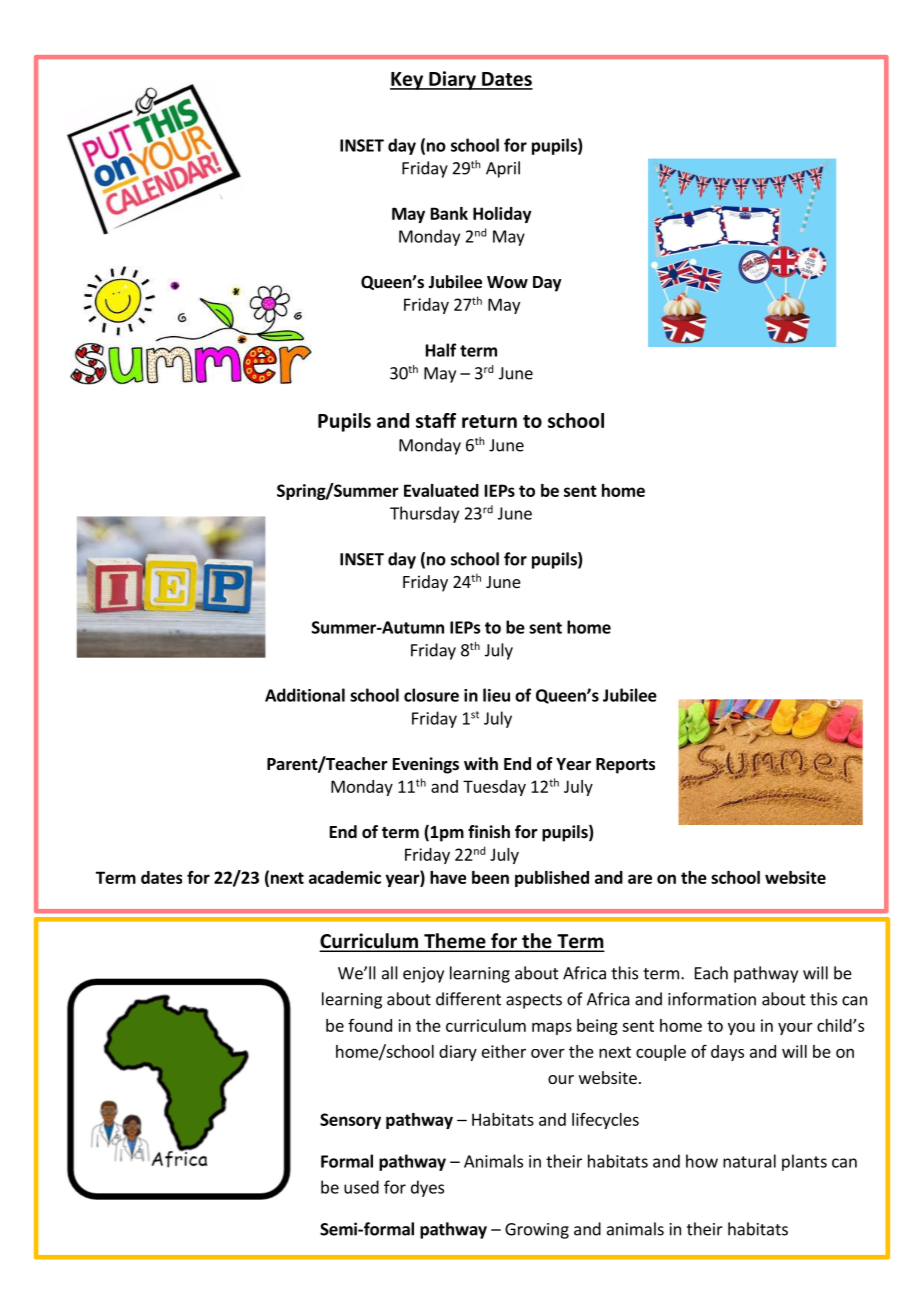 The width and height of the screenshot is (924, 1308). What do you see at coordinates (305, 695) in the screenshot?
I see `Additional` at bounding box center [305, 695].
